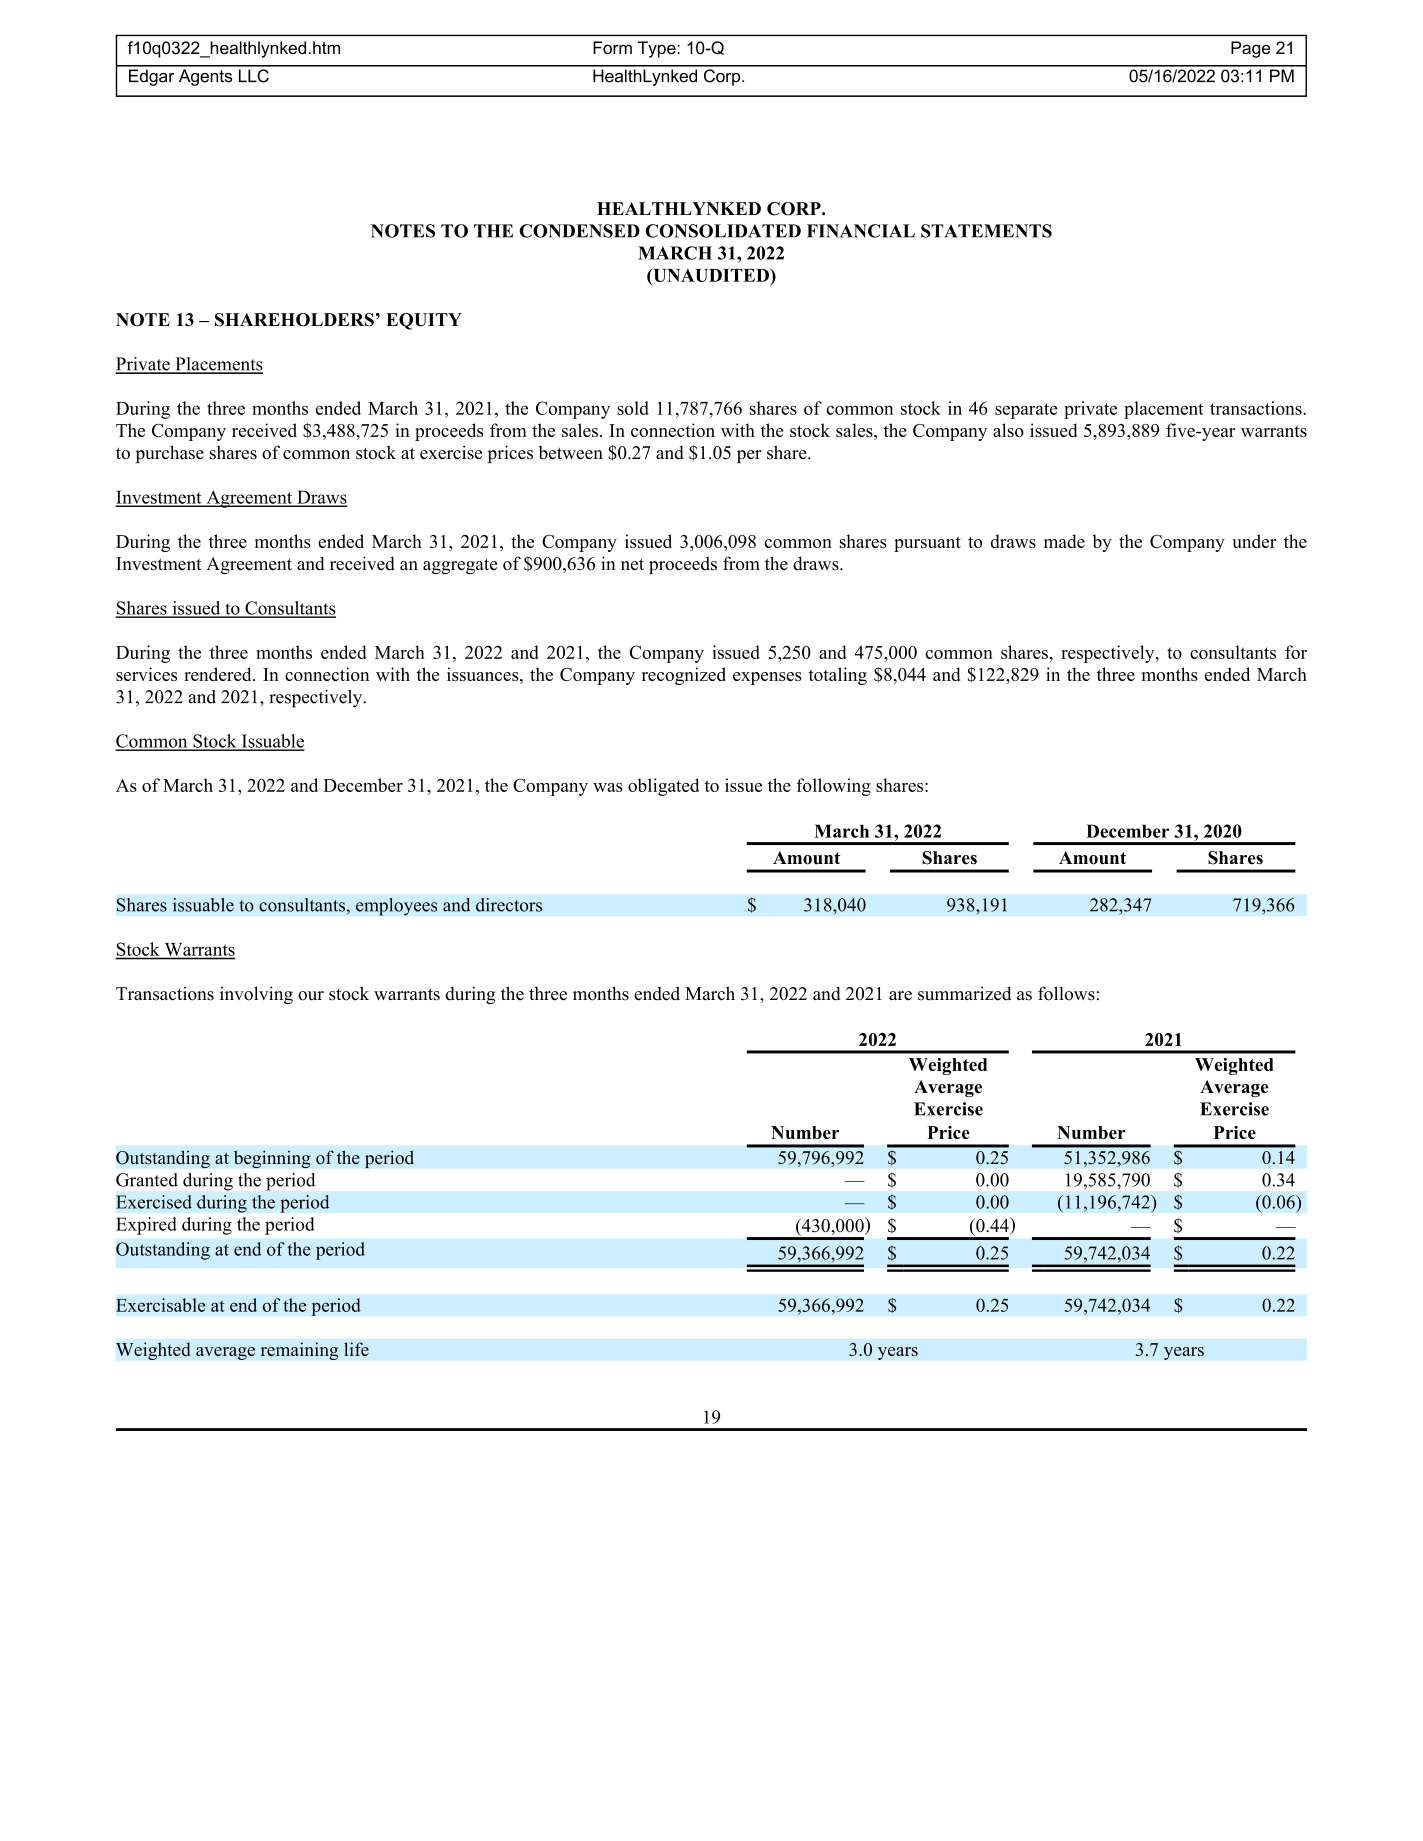 The height and width of the page is (1841, 1423). Describe the element at coordinates (684, 676) in the page. I see `recognized` at that location.
